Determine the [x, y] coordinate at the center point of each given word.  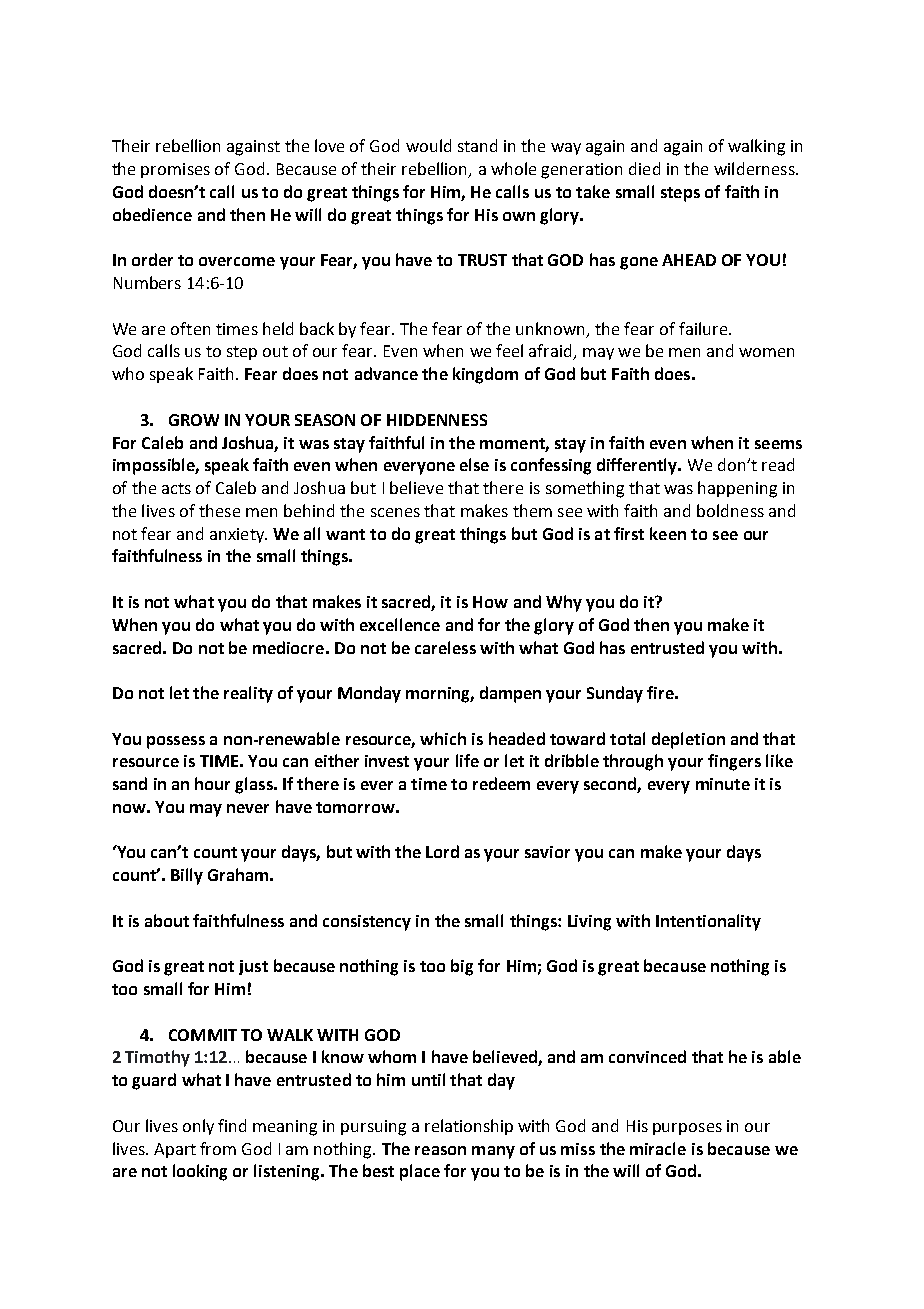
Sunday [615, 694]
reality [248, 694]
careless [445, 647]
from [218, 1148]
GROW [194, 420]
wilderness [755, 168]
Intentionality [708, 922]
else [474, 464]
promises [175, 170]
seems [778, 444]
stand [477, 145]
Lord [442, 851]
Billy [187, 876]
